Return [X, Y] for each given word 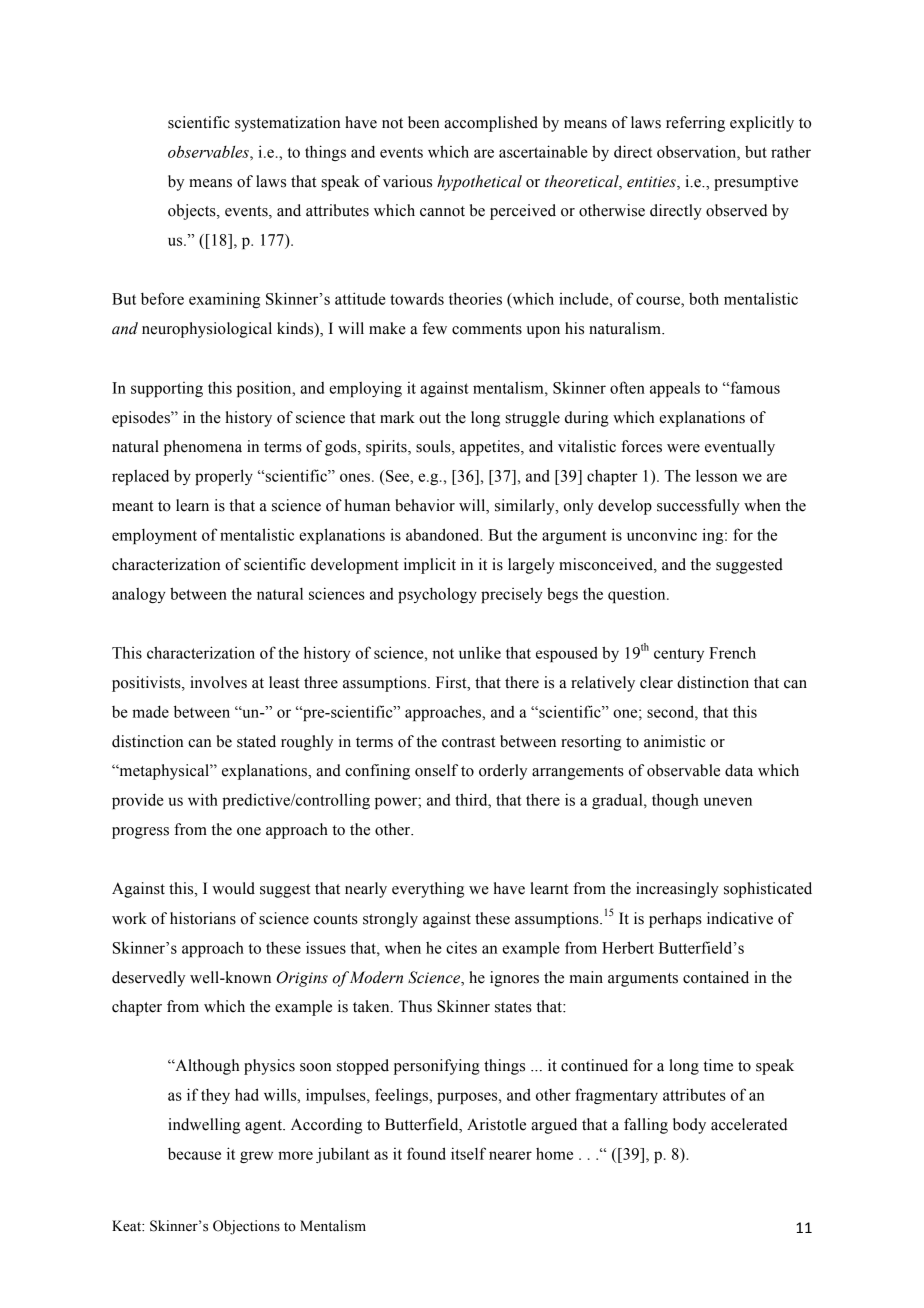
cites [461, 947]
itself [468, 1153]
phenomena [203, 448]
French [732, 653]
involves [218, 682]
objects [193, 212]
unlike [480, 652]
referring [695, 124]
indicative [740, 918]
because [194, 1154]
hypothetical [479, 183]
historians [203, 918]
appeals [675, 389]
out [430, 418]
